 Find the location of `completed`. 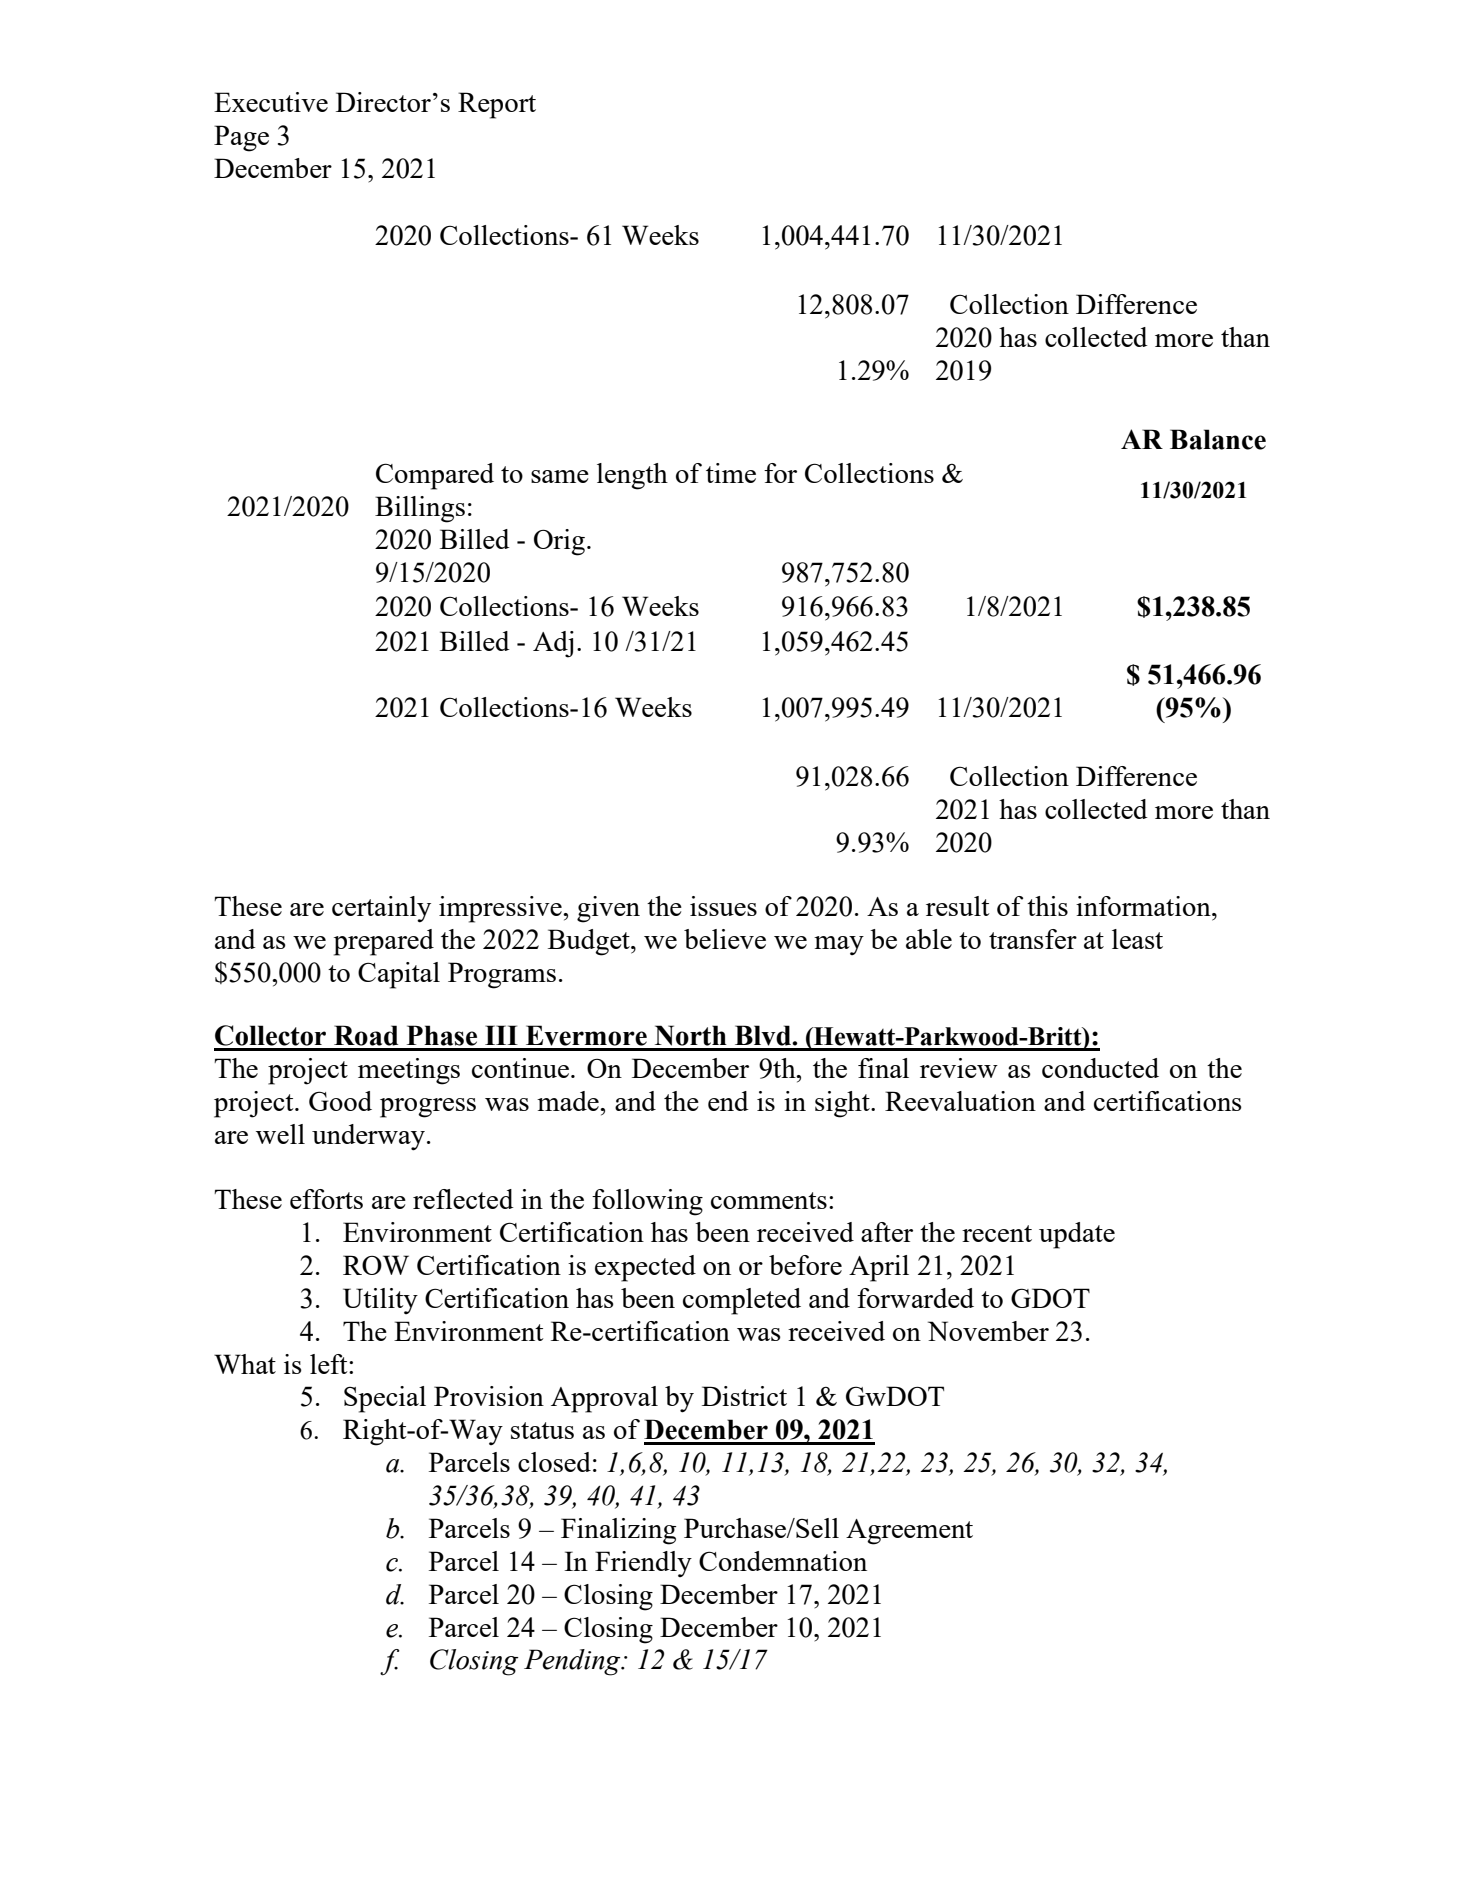

completed is located at coordinates (742, 1301).
